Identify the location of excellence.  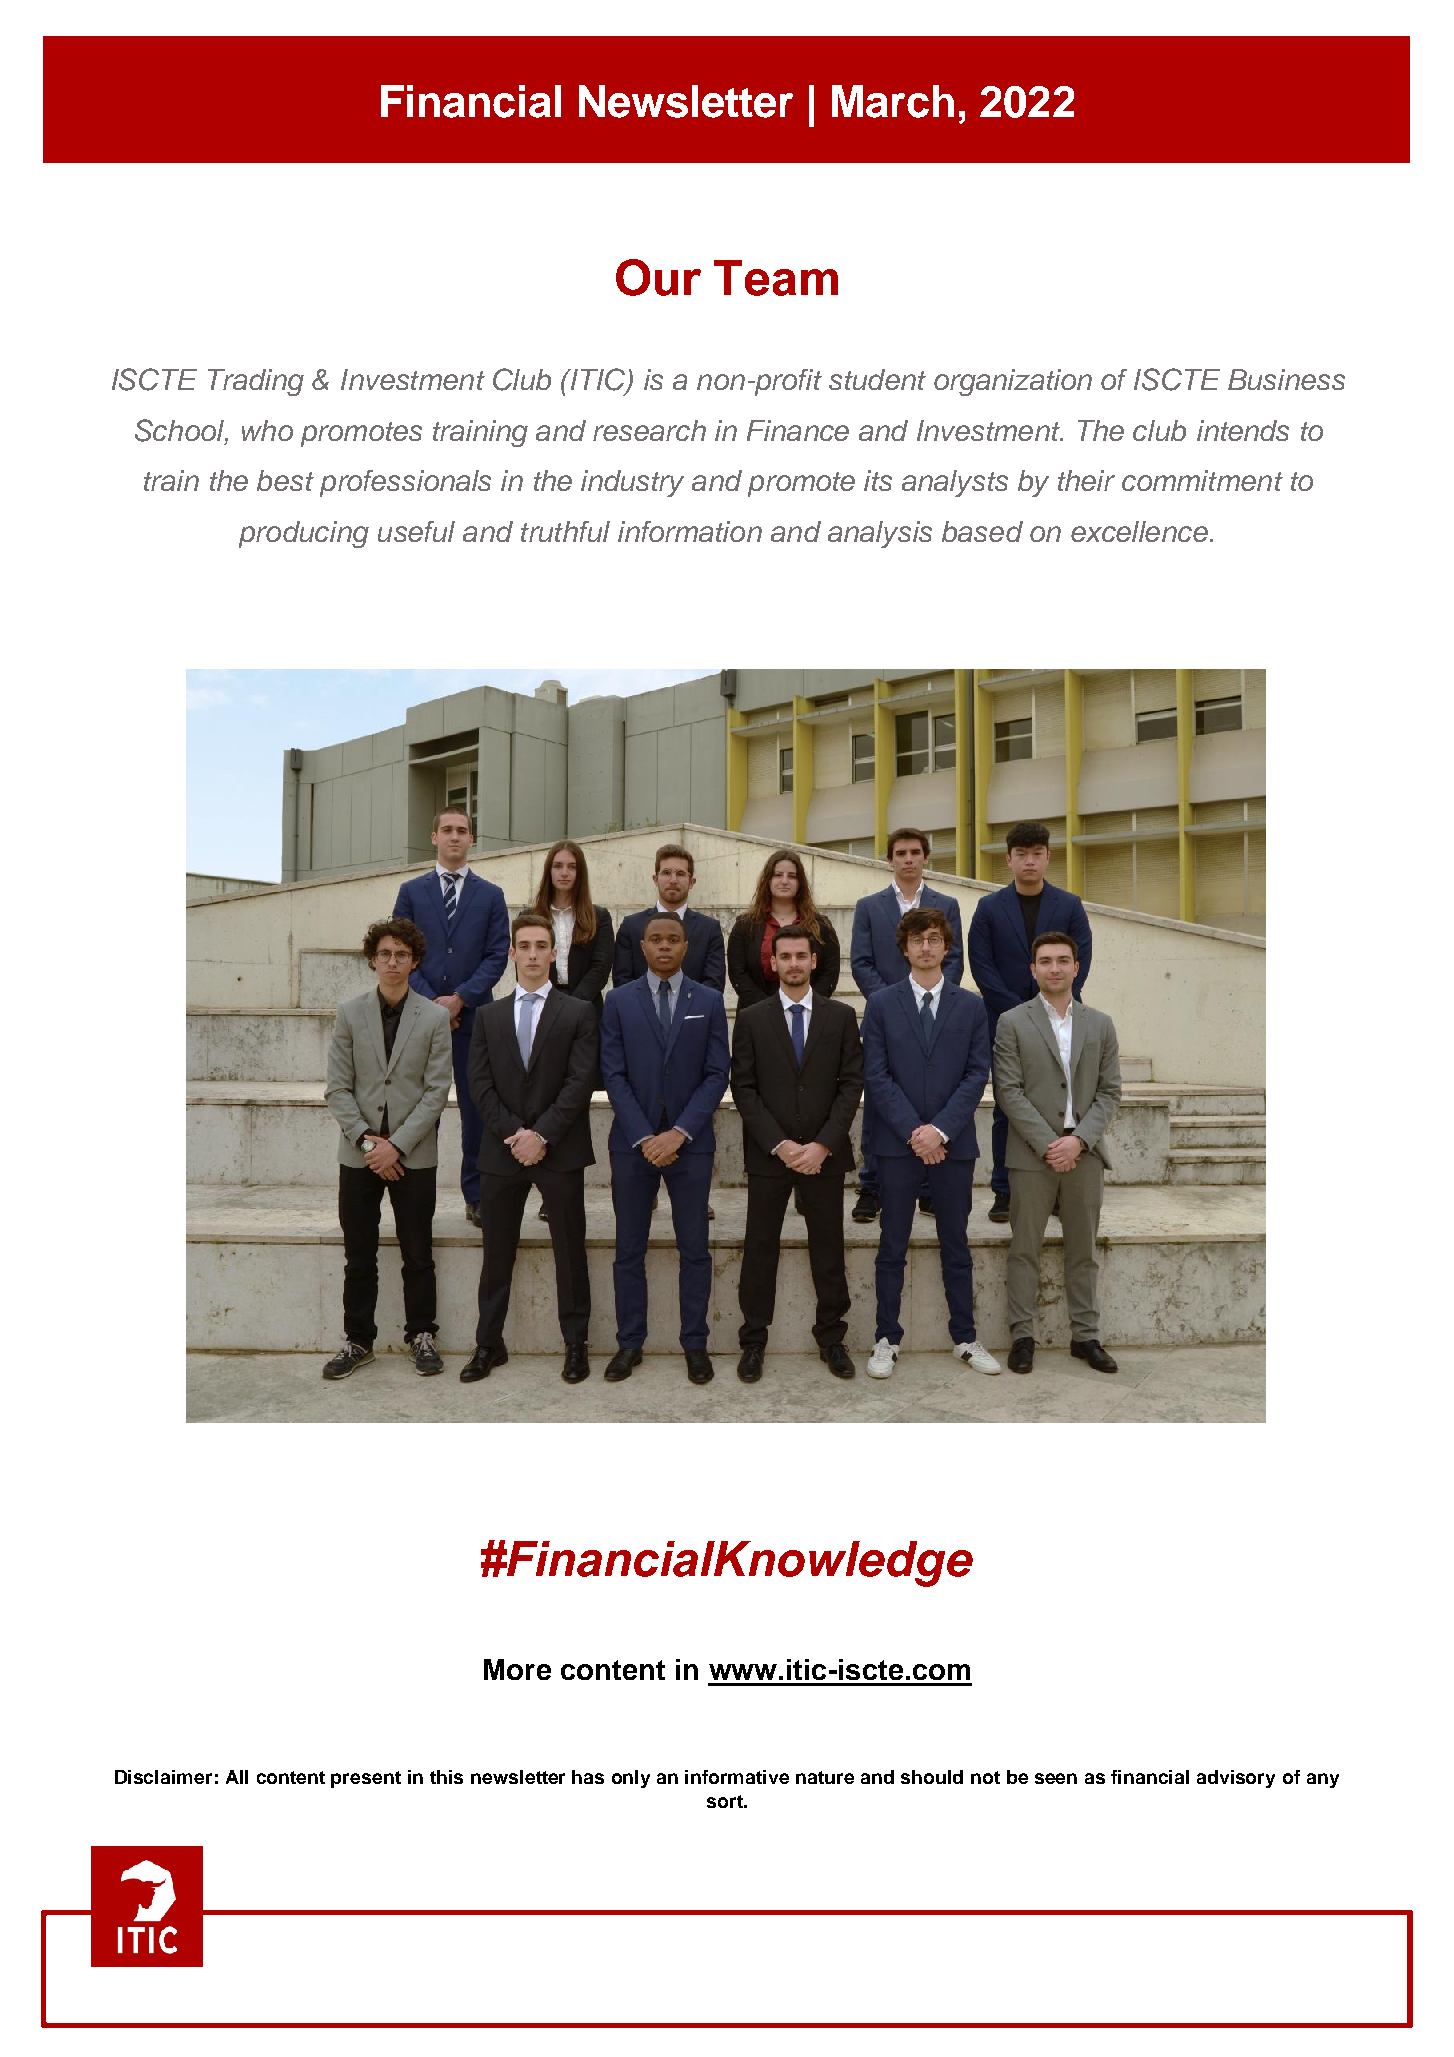
(1139, 531).
